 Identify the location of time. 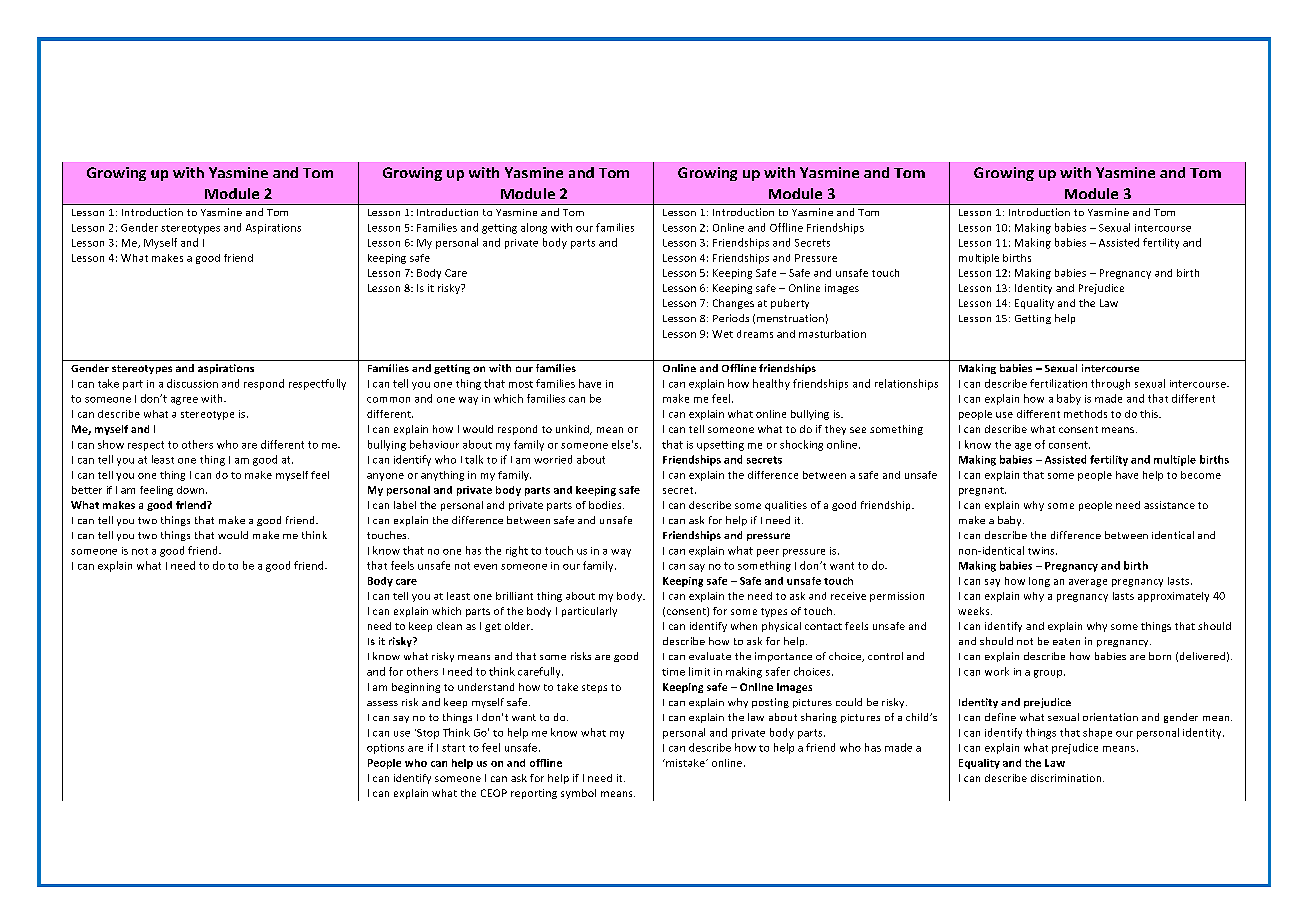
(673, 672).
